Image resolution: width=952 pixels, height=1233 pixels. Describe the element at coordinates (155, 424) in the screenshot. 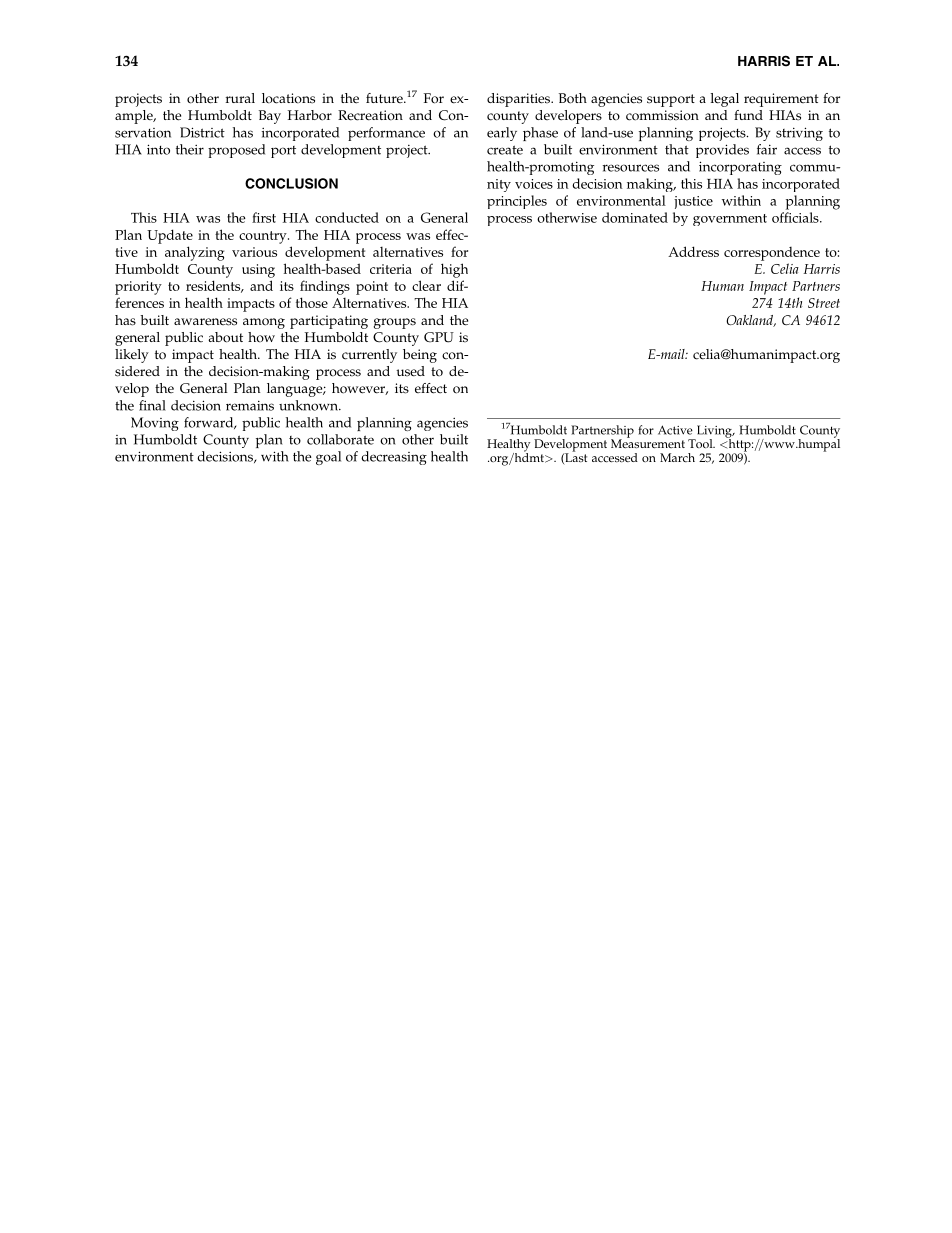

I see `Moving` at that location.
